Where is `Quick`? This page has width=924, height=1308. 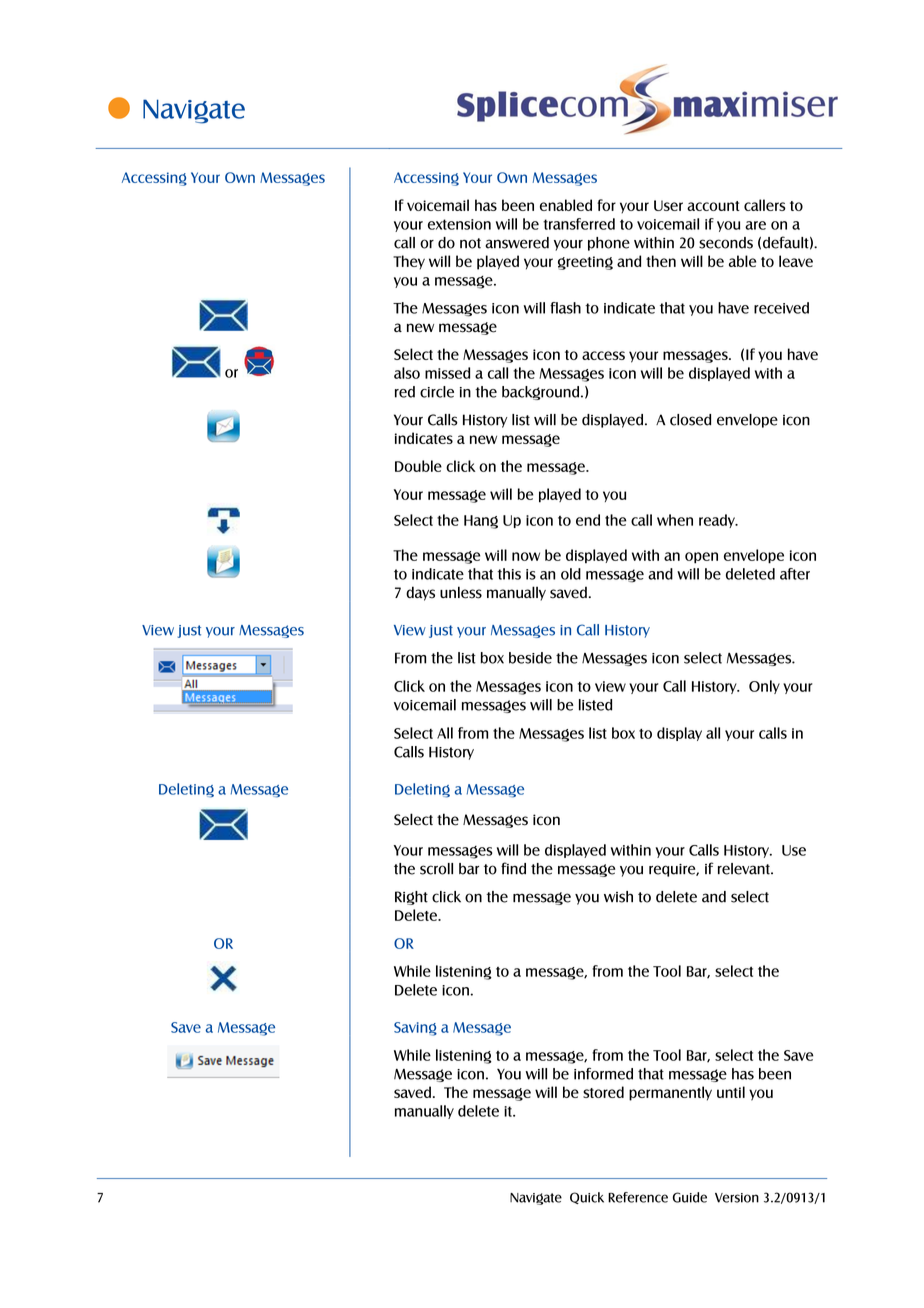 Quick is located at coordinates (587, 1198).
